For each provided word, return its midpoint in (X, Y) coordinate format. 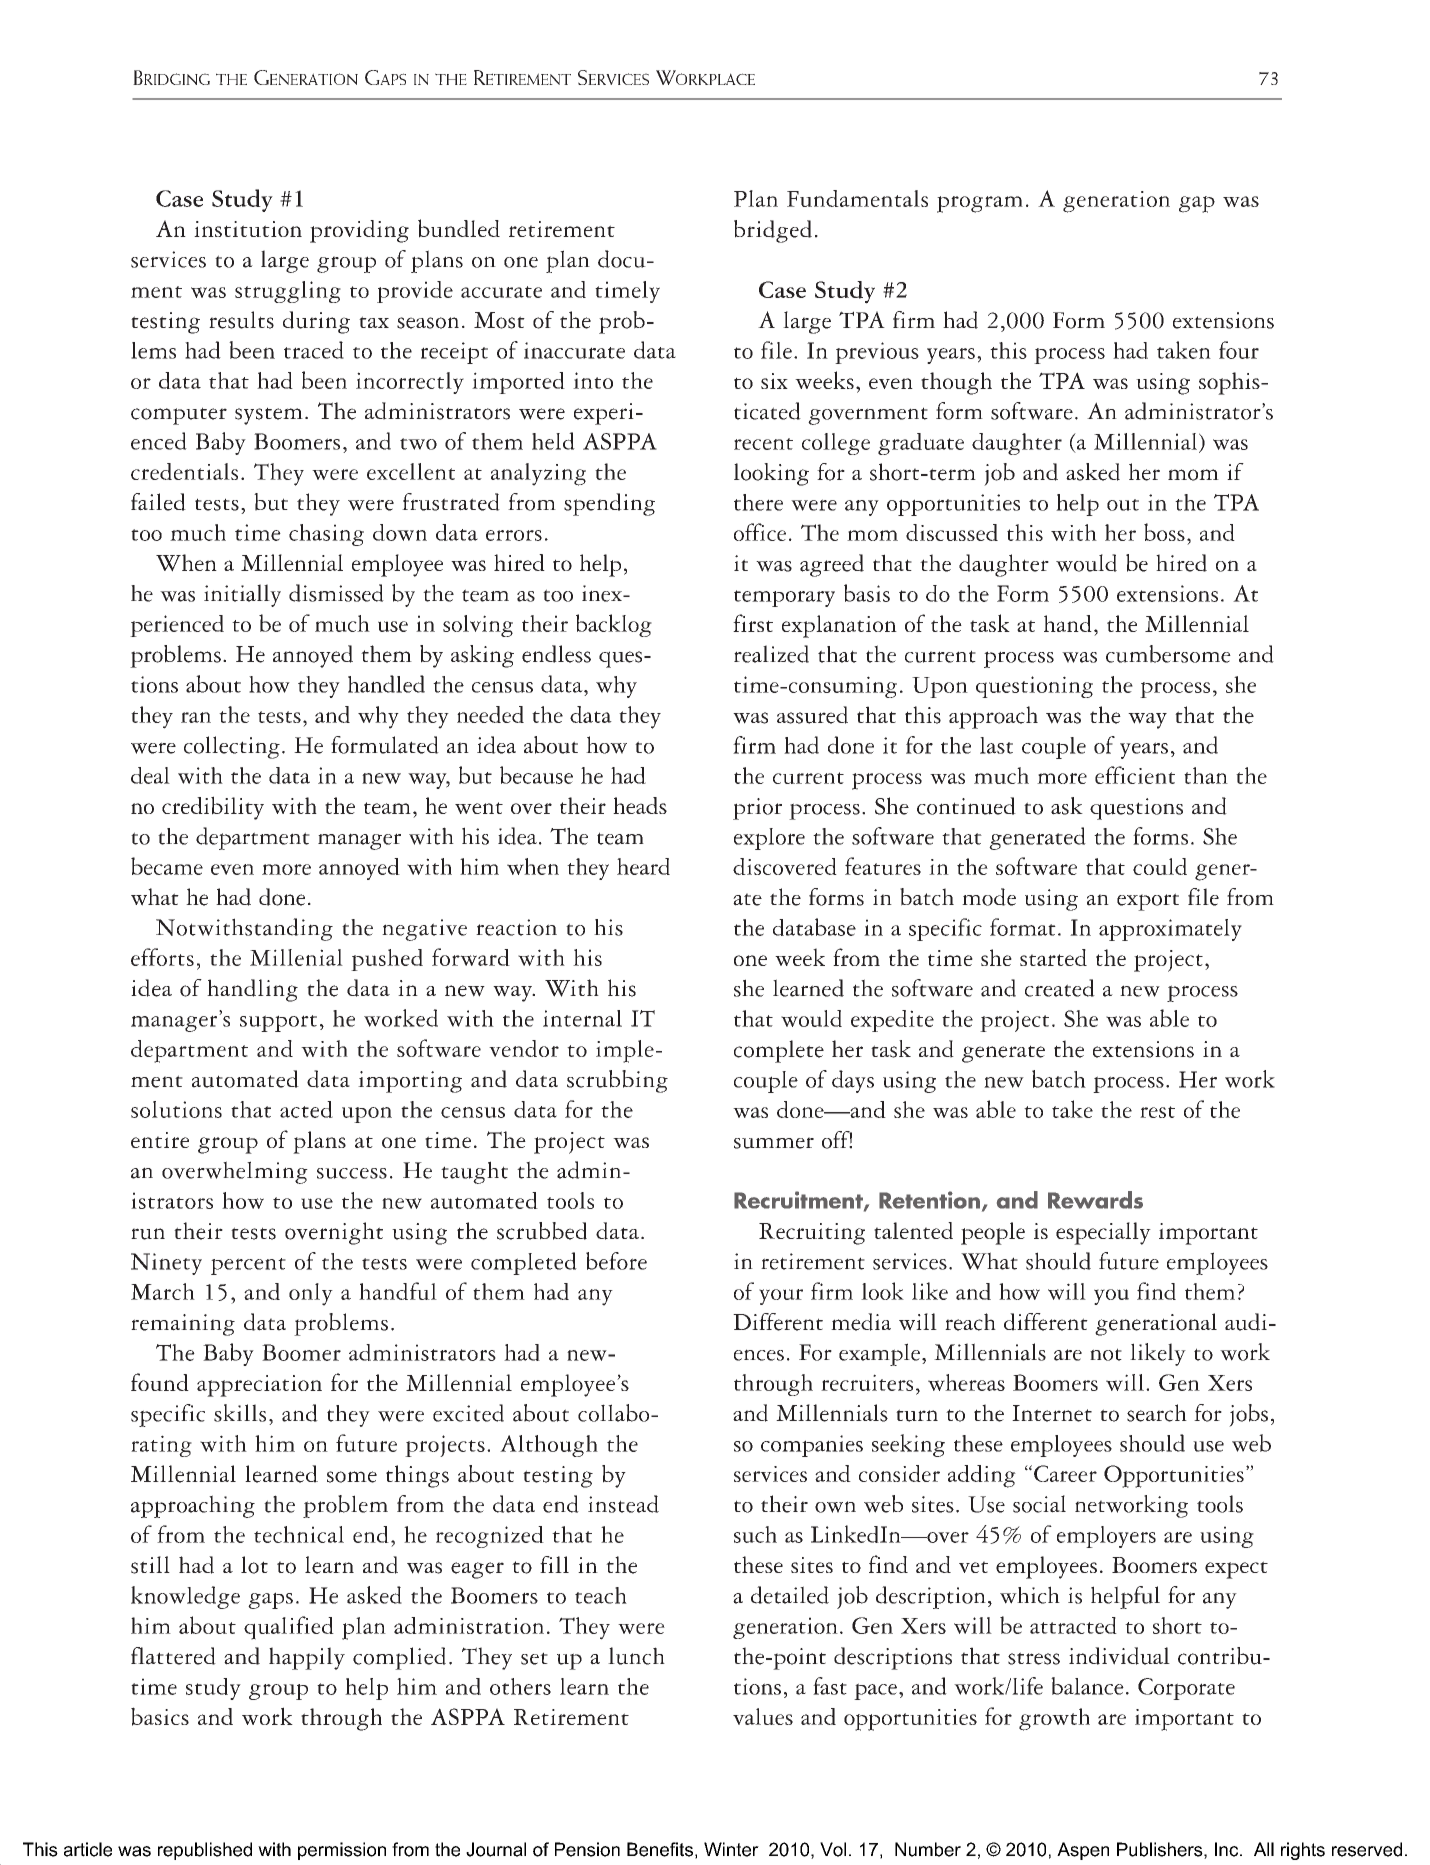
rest (1157, 1112)
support (278, 1023)
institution (248, 229)
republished (205, 1851)
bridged (773, 231)
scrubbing (617, 1081)
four (1239, 350)
